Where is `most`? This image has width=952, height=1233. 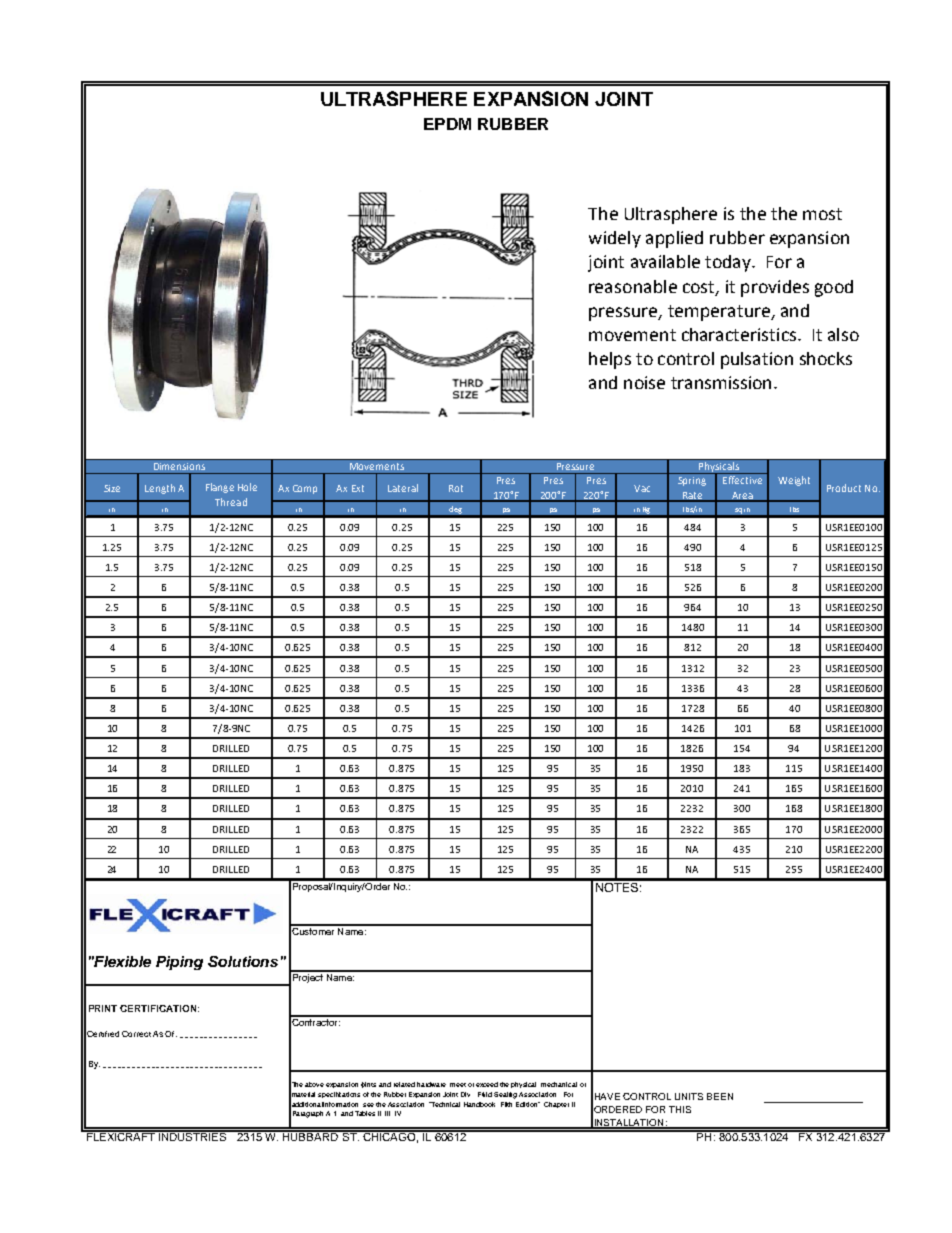
most is located at coordinates (822, 214).
